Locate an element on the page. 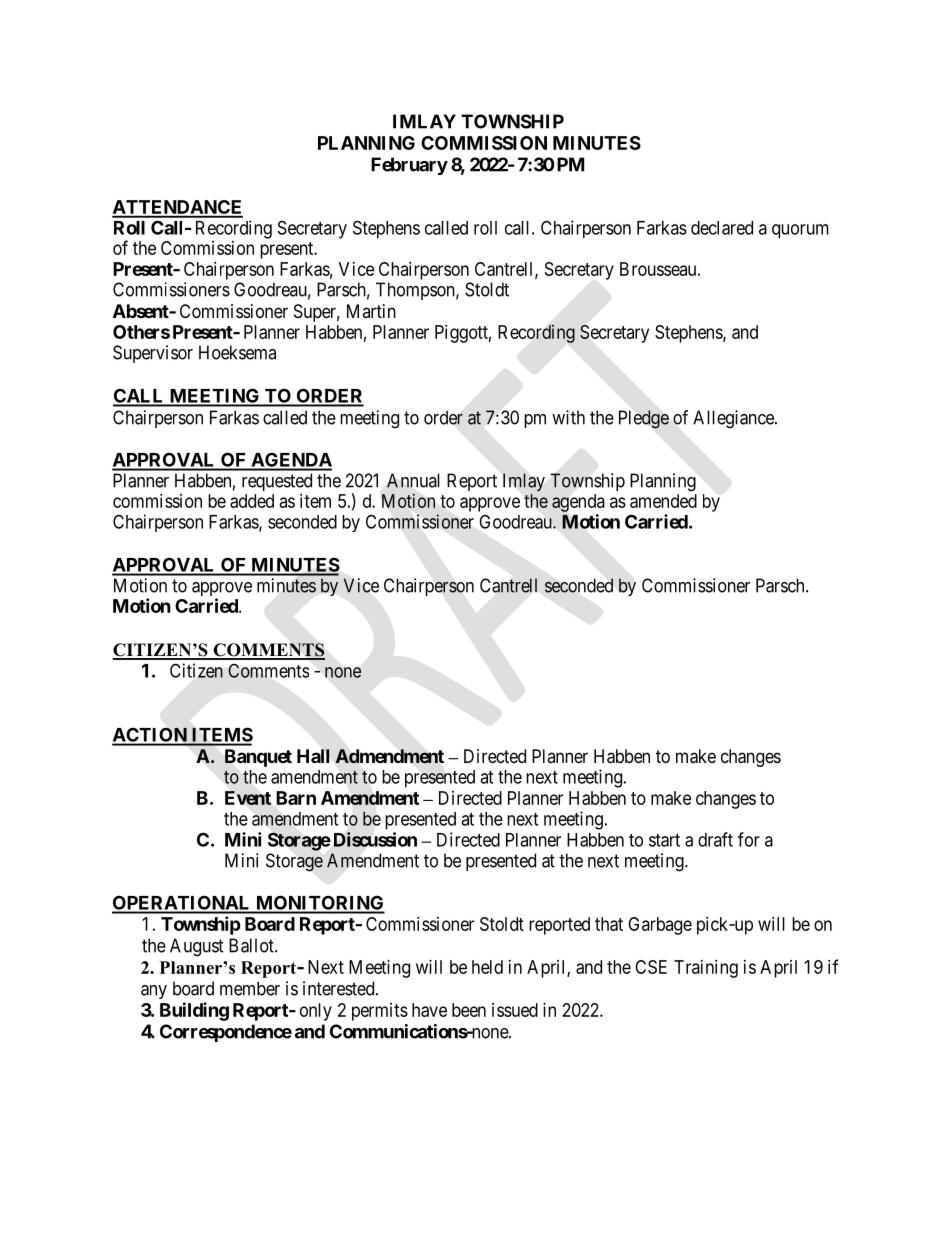 The height and width of the image is (1233, 952). declared is located at coordinates (722, 228).
